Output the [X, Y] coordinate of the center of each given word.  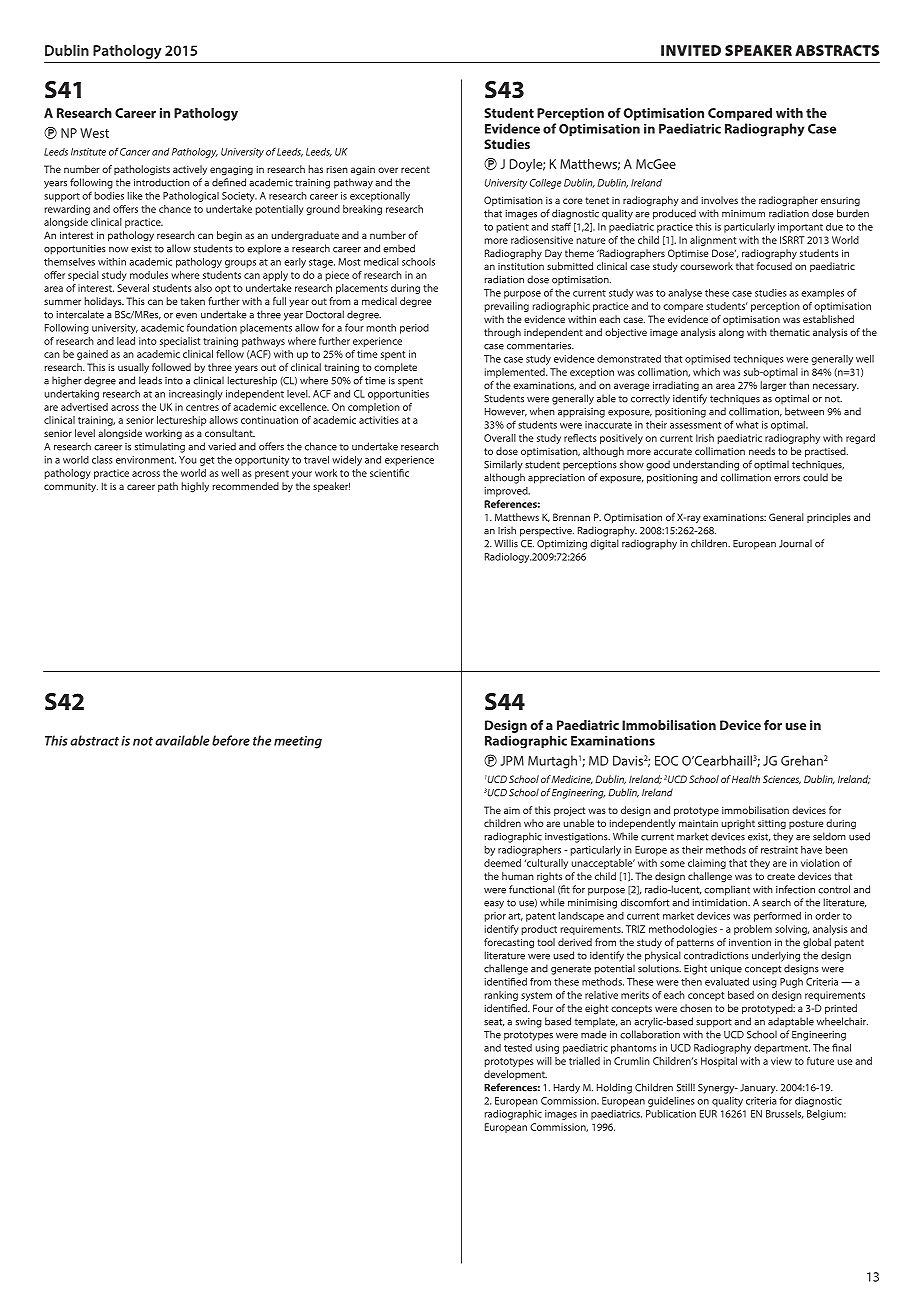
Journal [795, 543]
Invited [691, 50]
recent [415, 169]
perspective [547, 532]
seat [494, 1022]
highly [195, 487]
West [94, 133]
